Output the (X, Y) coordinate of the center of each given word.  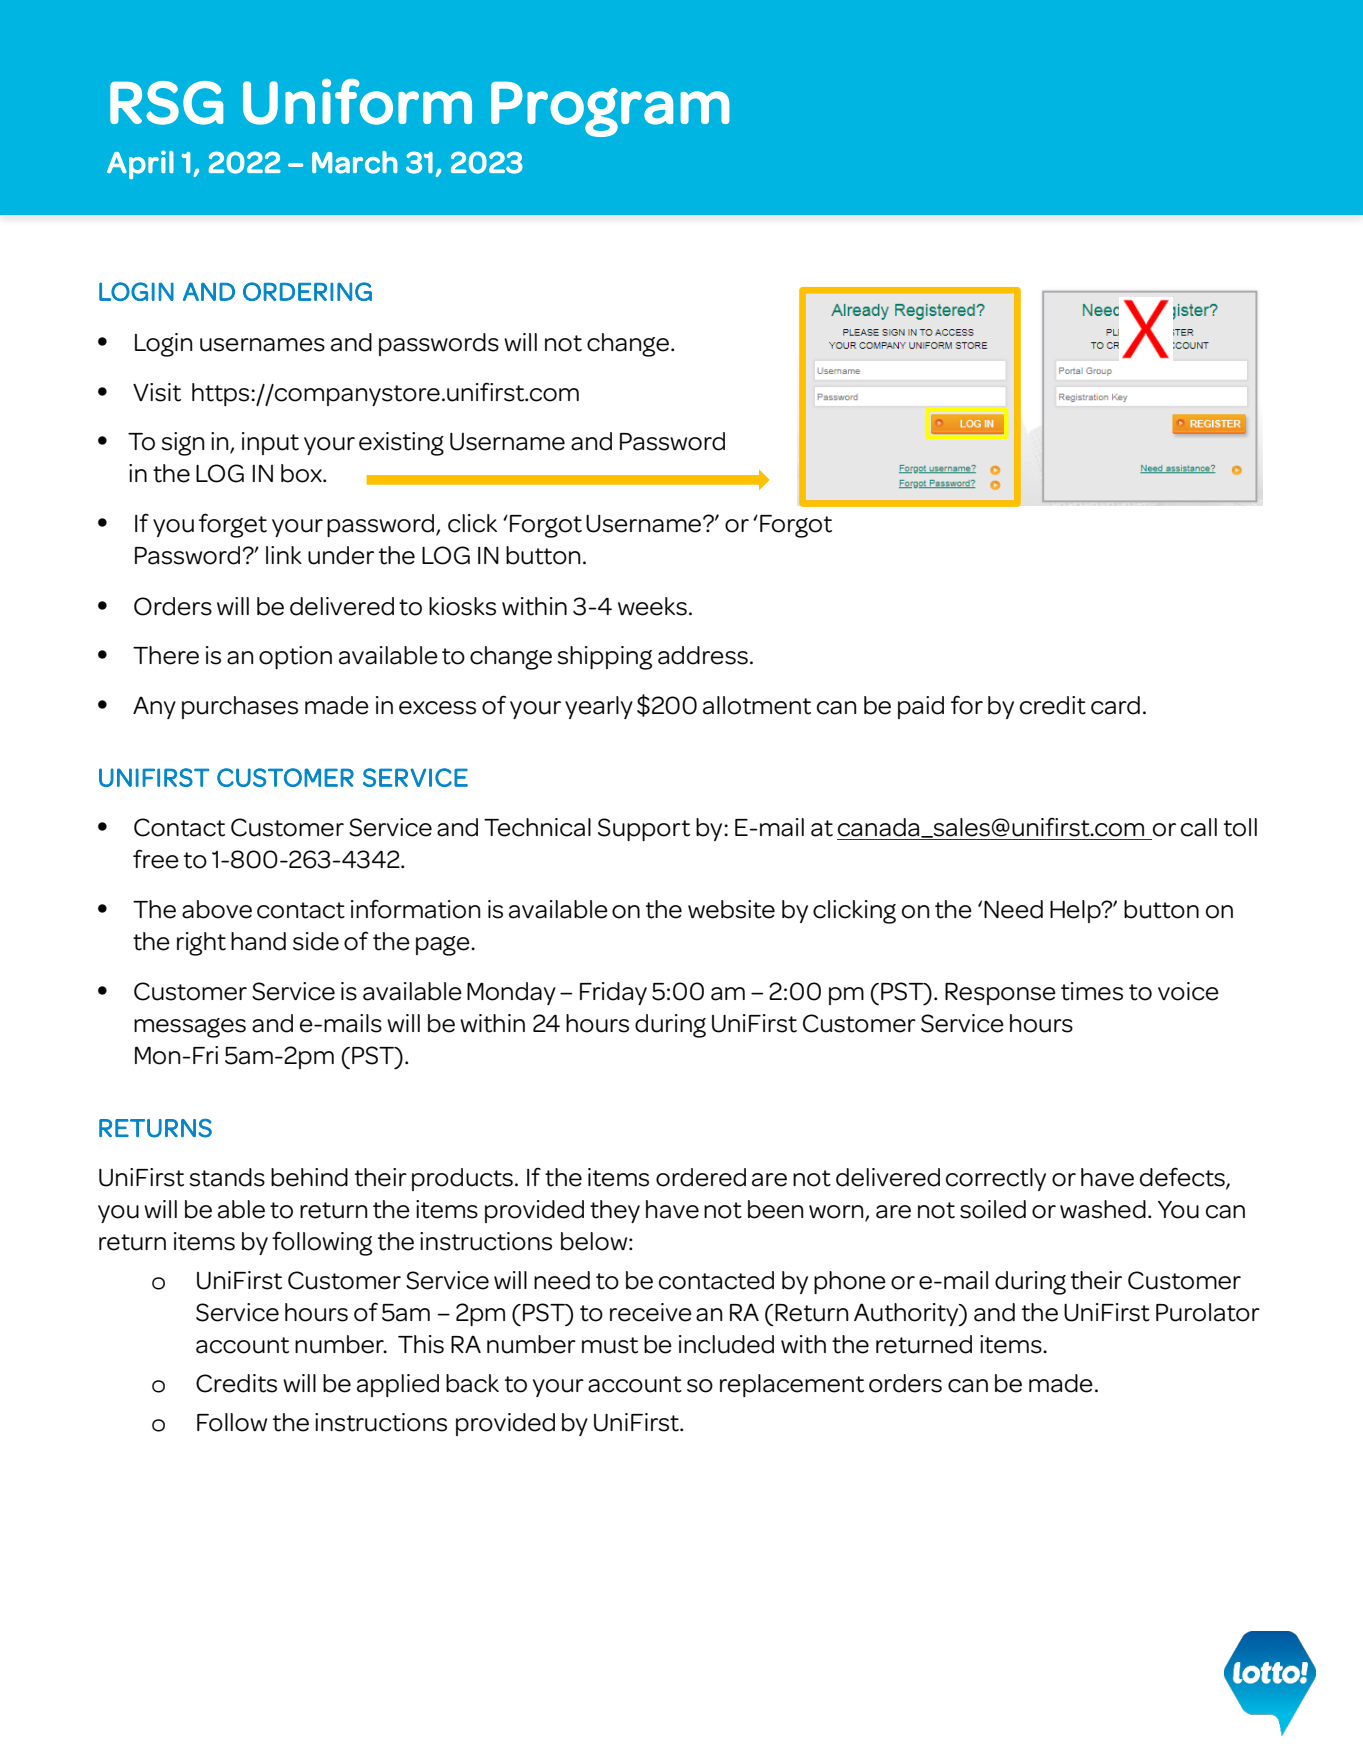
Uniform (357, 102)
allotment (757, 705)
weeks (652, 606)
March (354, 162)
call (1199, 827)
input (270, 443)
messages (190, 1028)
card (1115, 705)
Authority (907, 1315)
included (726, 1344)
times (1092, 991)
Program (610, 109)
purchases (240, 707)
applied (398, 1385)
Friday (613, 993)
